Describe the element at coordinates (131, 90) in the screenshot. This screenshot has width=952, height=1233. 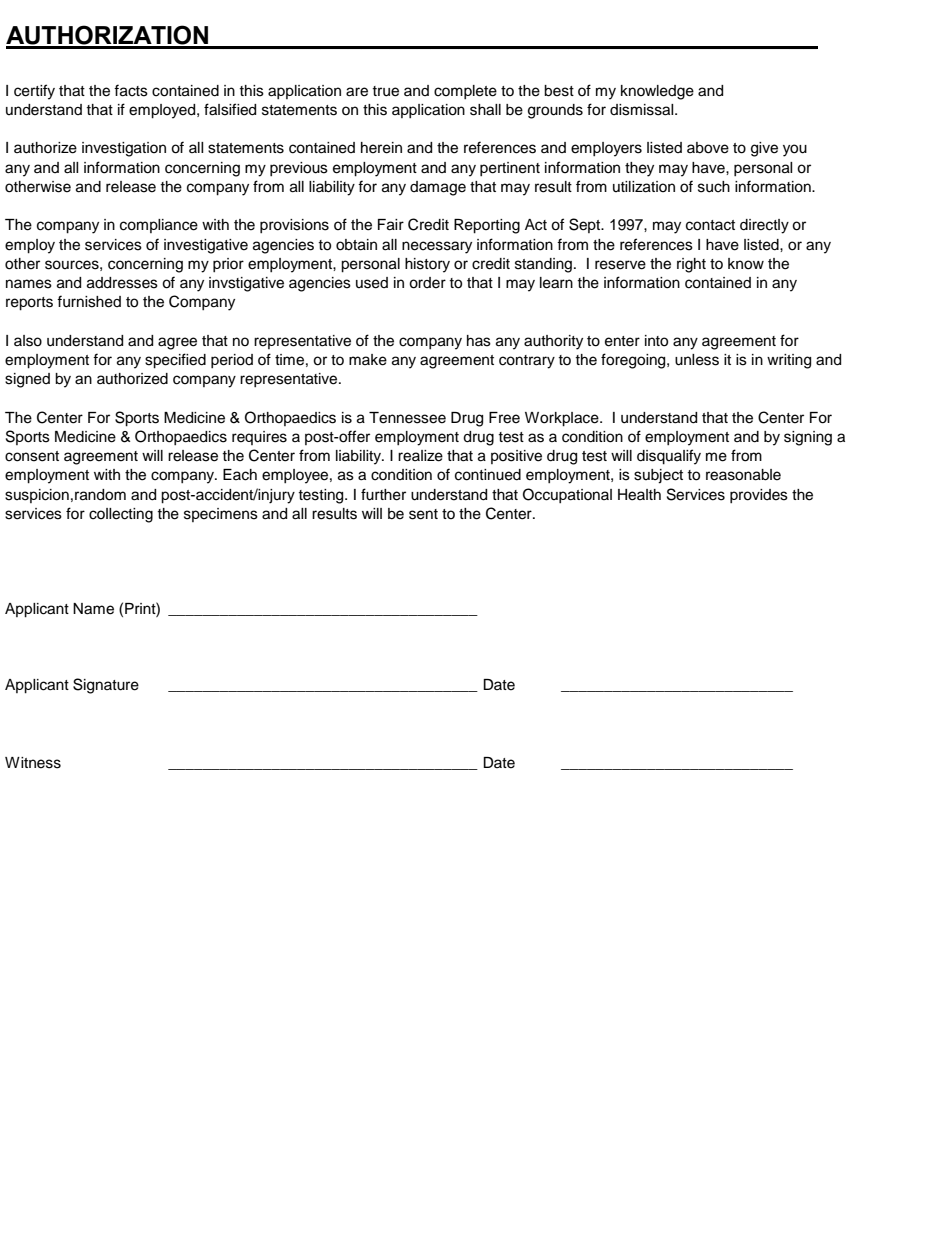
I see `facts` at that location.
